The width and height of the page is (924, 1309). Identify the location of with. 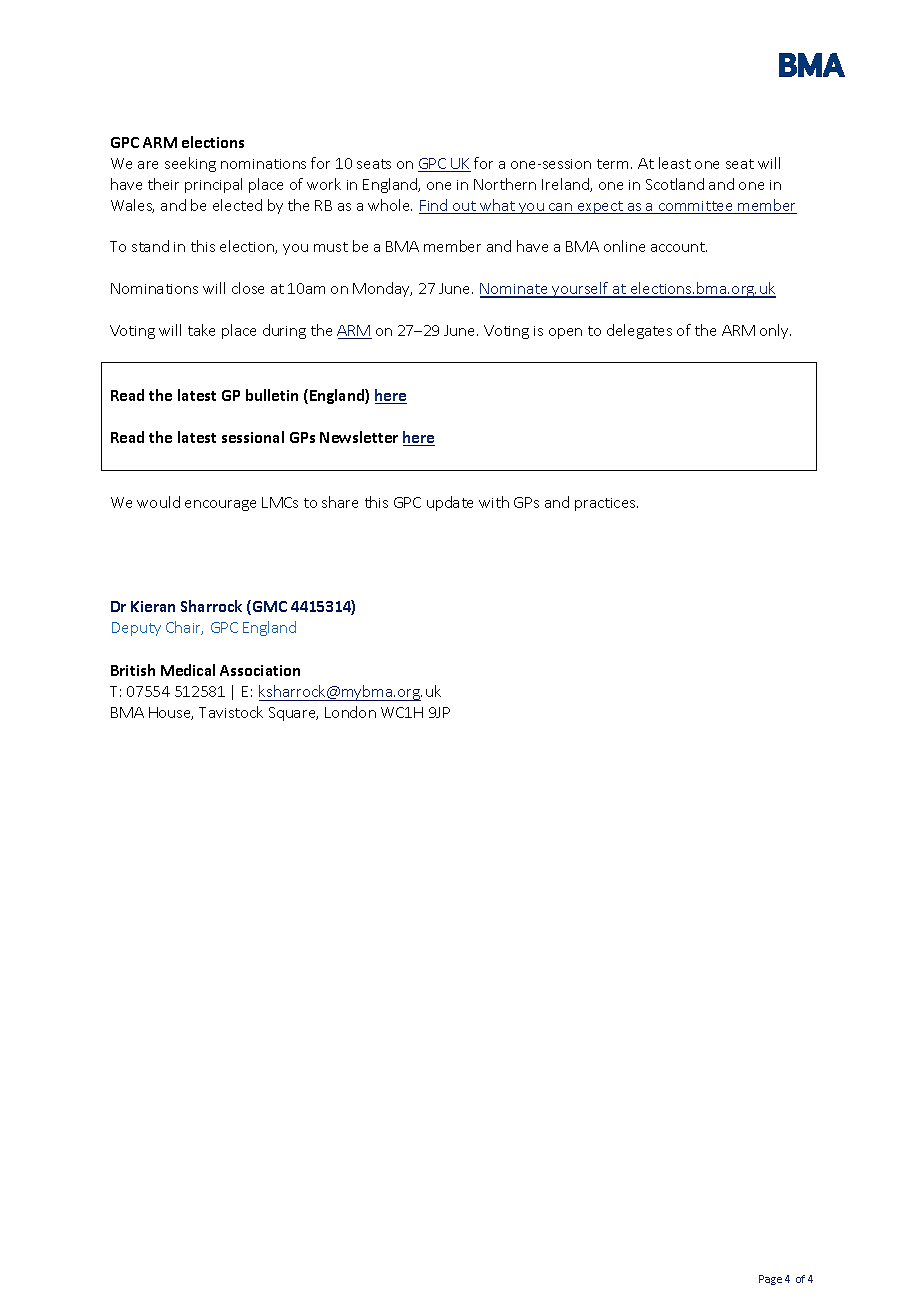
(494, 502).
